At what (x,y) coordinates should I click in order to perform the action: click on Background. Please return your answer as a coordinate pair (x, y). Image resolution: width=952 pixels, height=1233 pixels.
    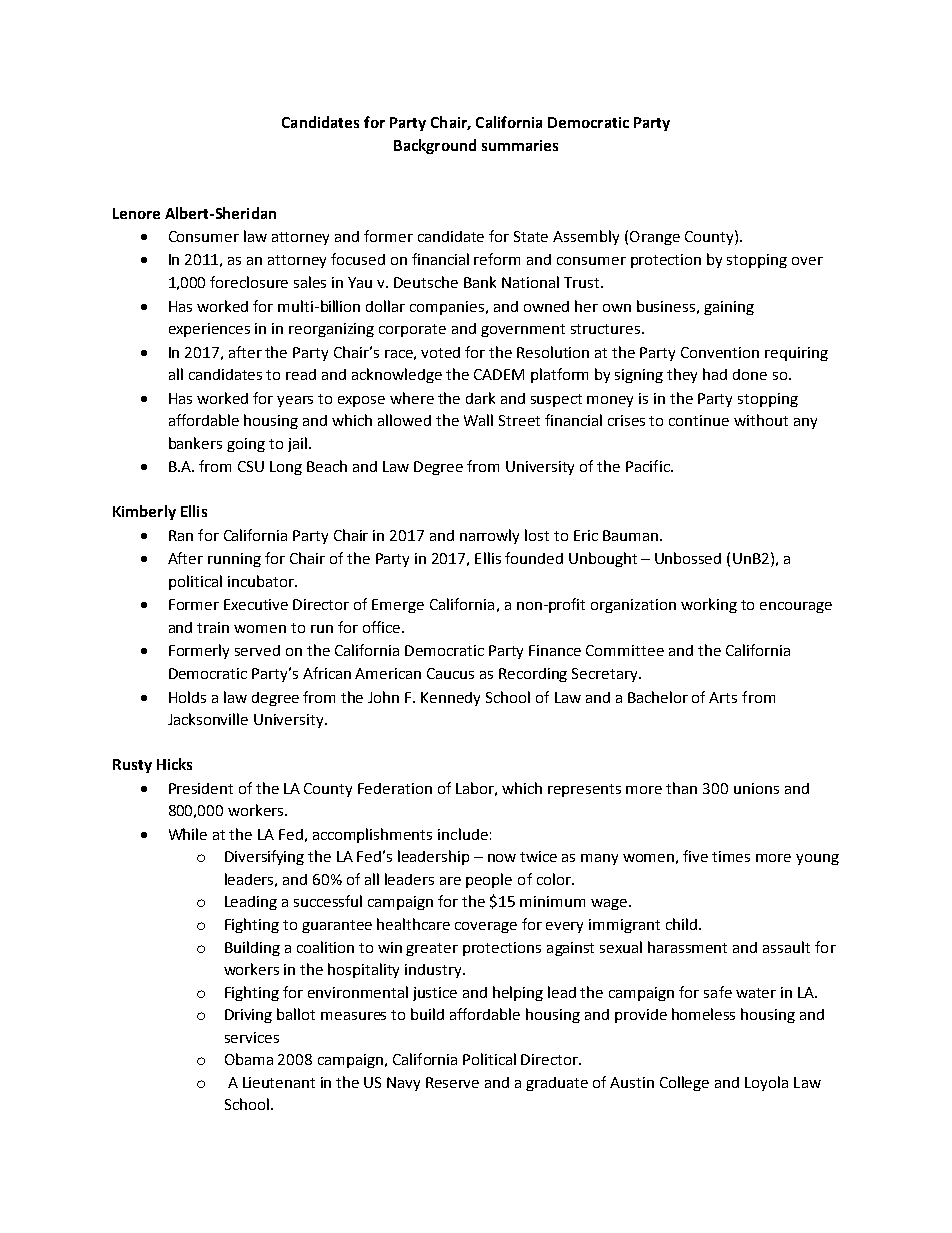
    Looking at the image, I should click on (435, 146).
